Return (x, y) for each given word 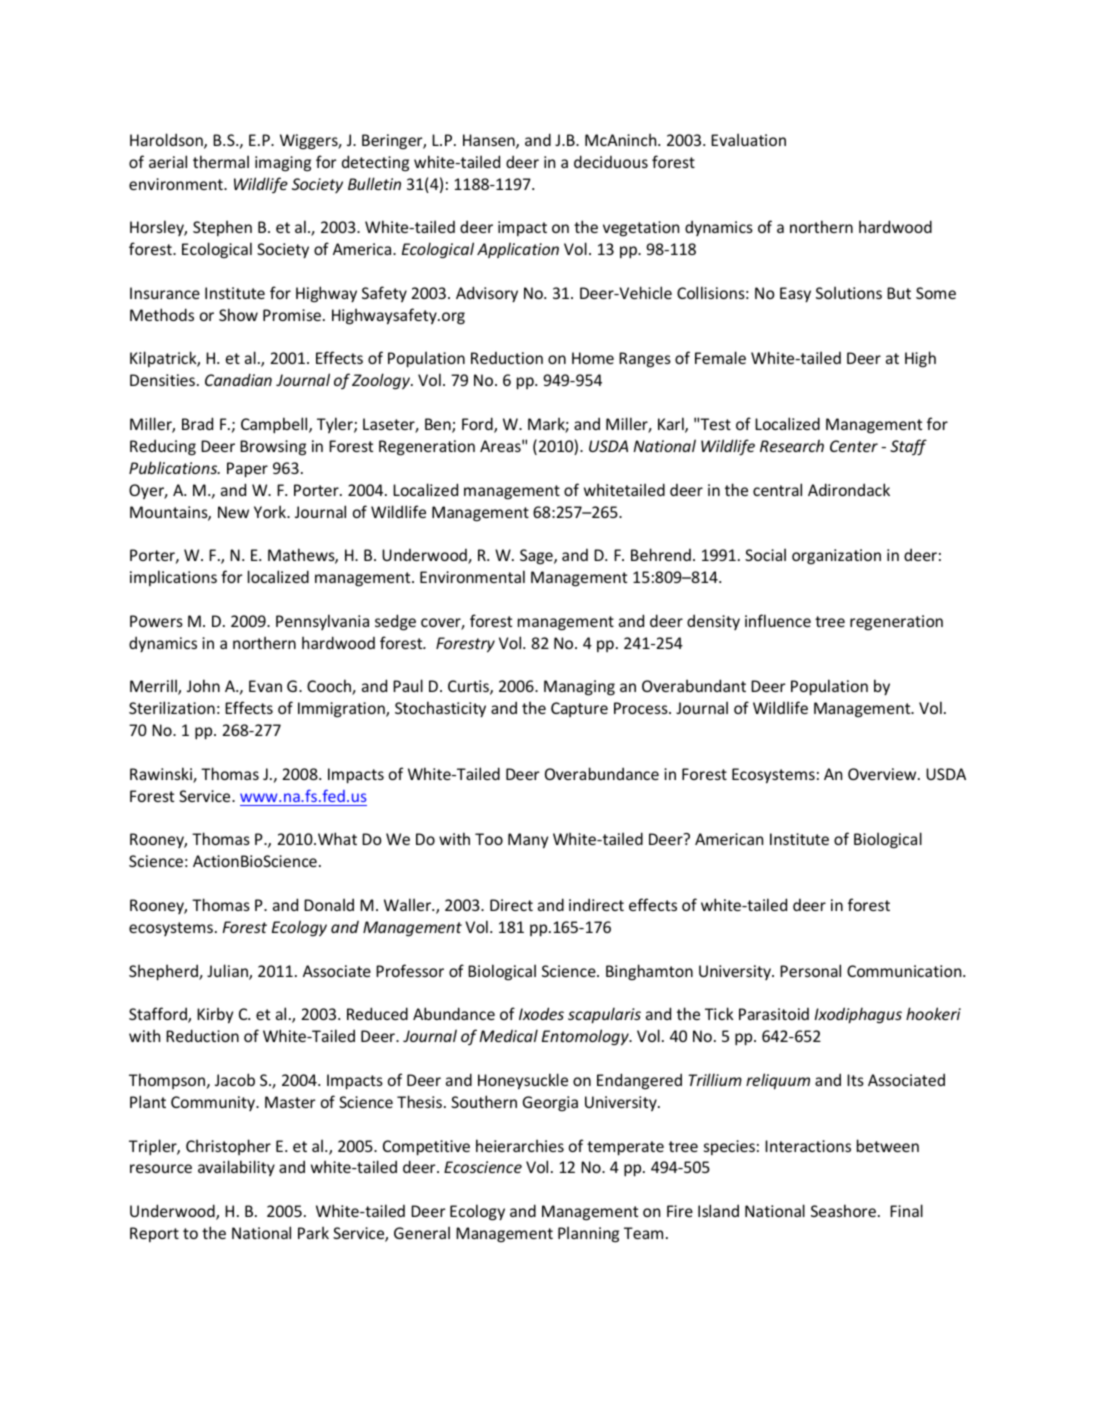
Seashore (845, 1210)
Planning (588, 1234)
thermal (221, 161)
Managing (579, 688)
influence (778, 620)
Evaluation (748, 139)
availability (236, 1168)
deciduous (611, 161)
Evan (265, 686)
